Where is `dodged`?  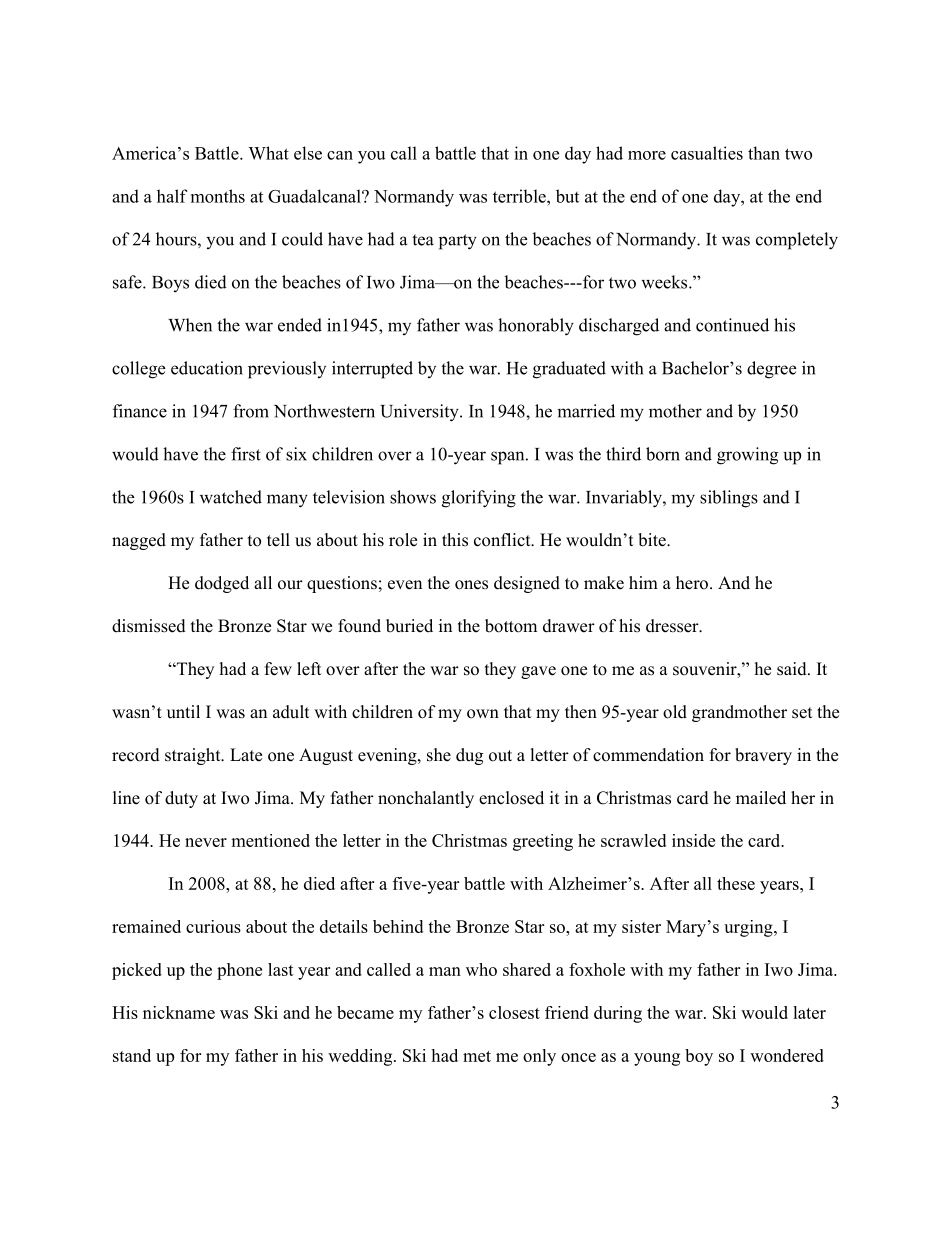
dodged is located at coordinates (222, 584).
